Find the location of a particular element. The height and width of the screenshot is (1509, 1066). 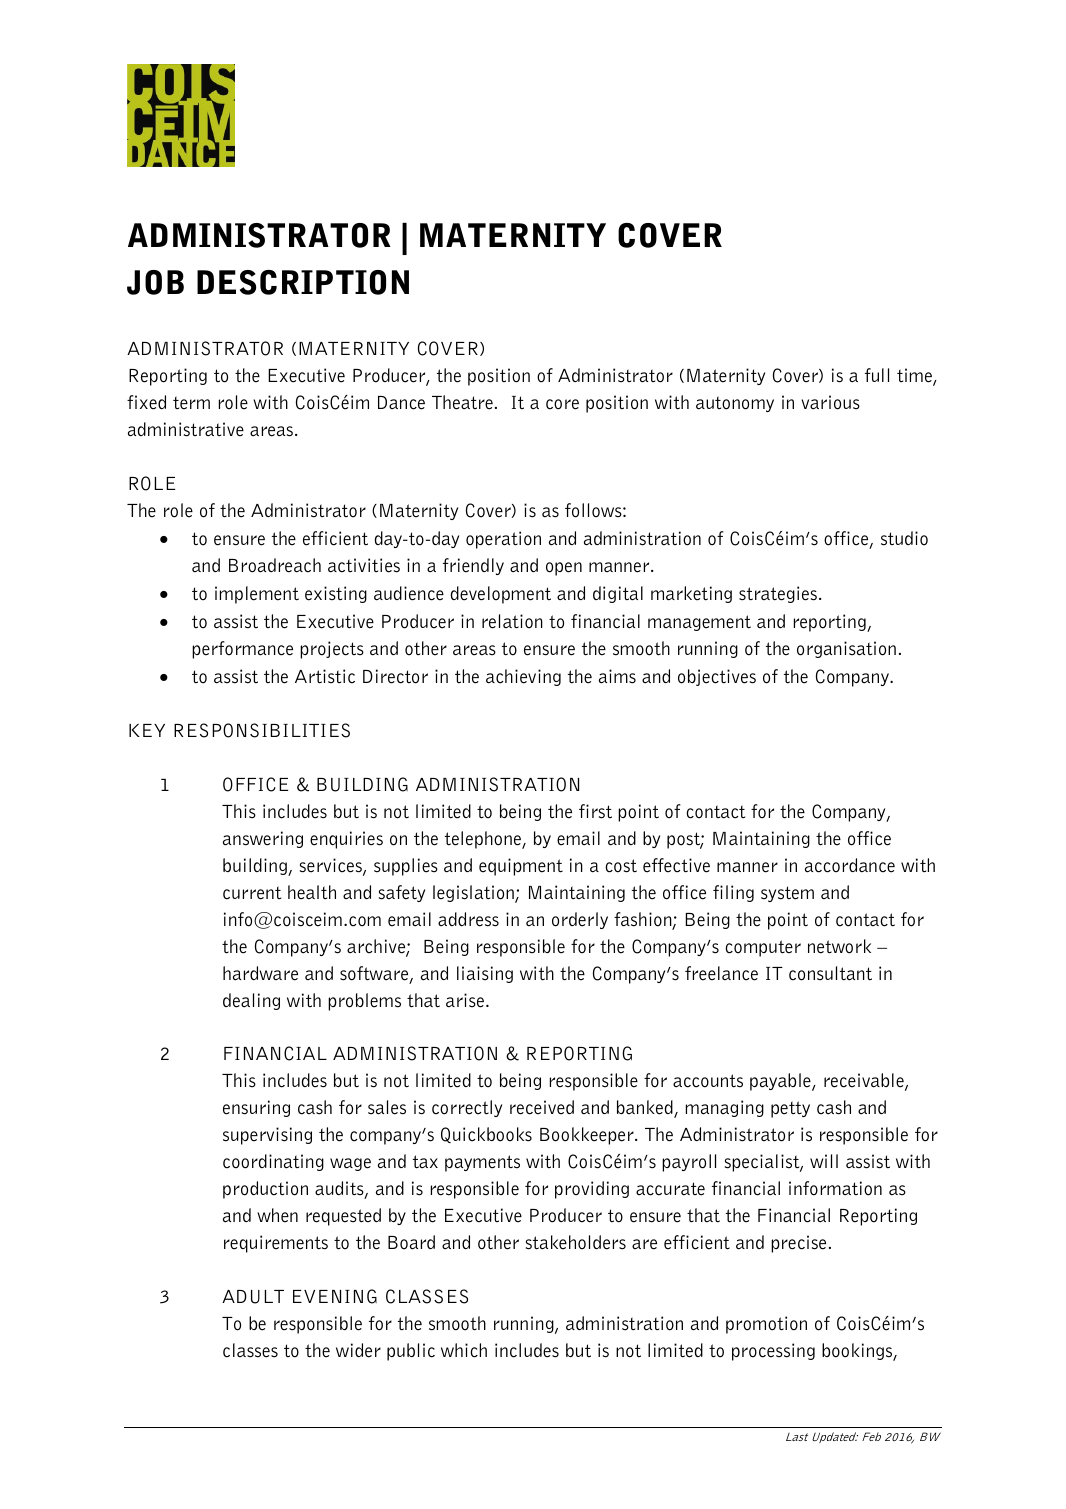

DESCRIPTION is located at coordinates (303, 282).
